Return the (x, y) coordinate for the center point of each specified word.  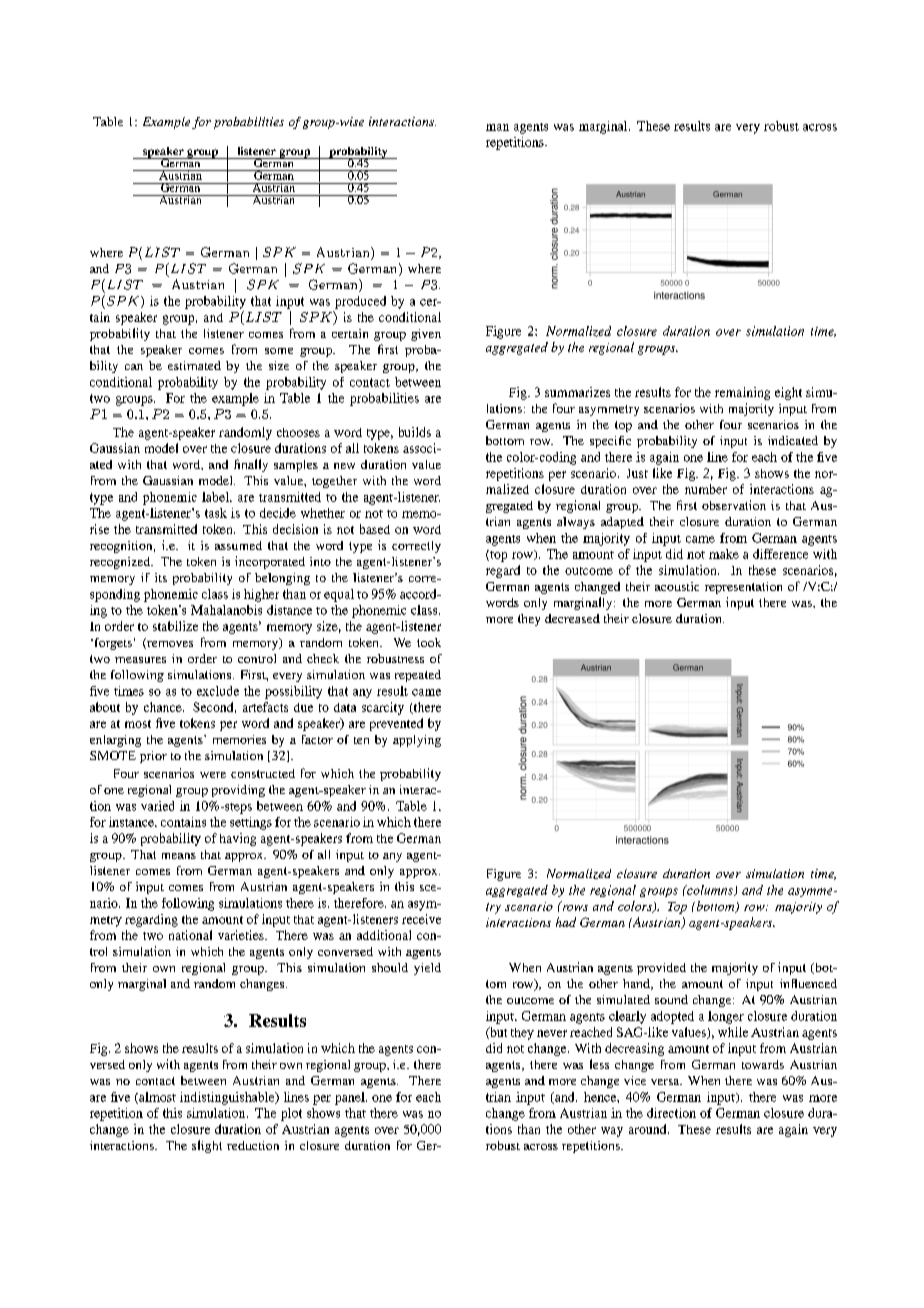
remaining (742, 393)
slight (207, 1146)
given (426, 335)
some (279, 351)
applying (417, 741)
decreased (572, 618)
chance (164, 707)
